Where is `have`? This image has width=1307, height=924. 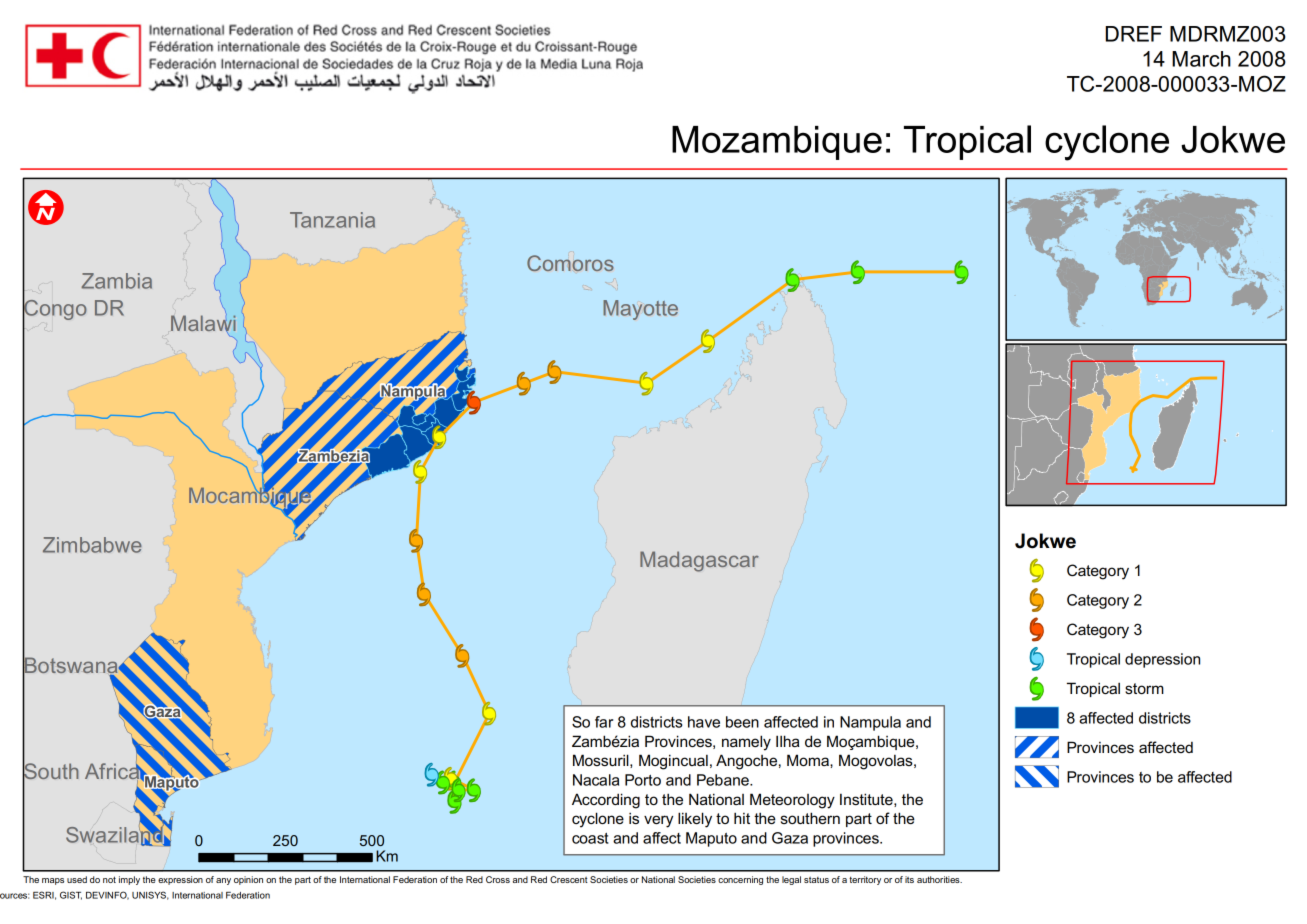
have is located at coordinates (704, 722).
